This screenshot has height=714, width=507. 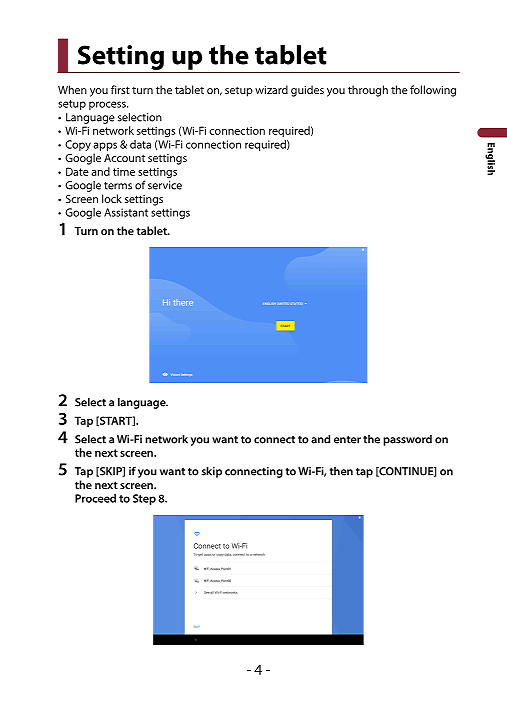 What do you see at coordinates (165, 185) in the screenshot?
I see `service` at bounding box center [165, 185].
